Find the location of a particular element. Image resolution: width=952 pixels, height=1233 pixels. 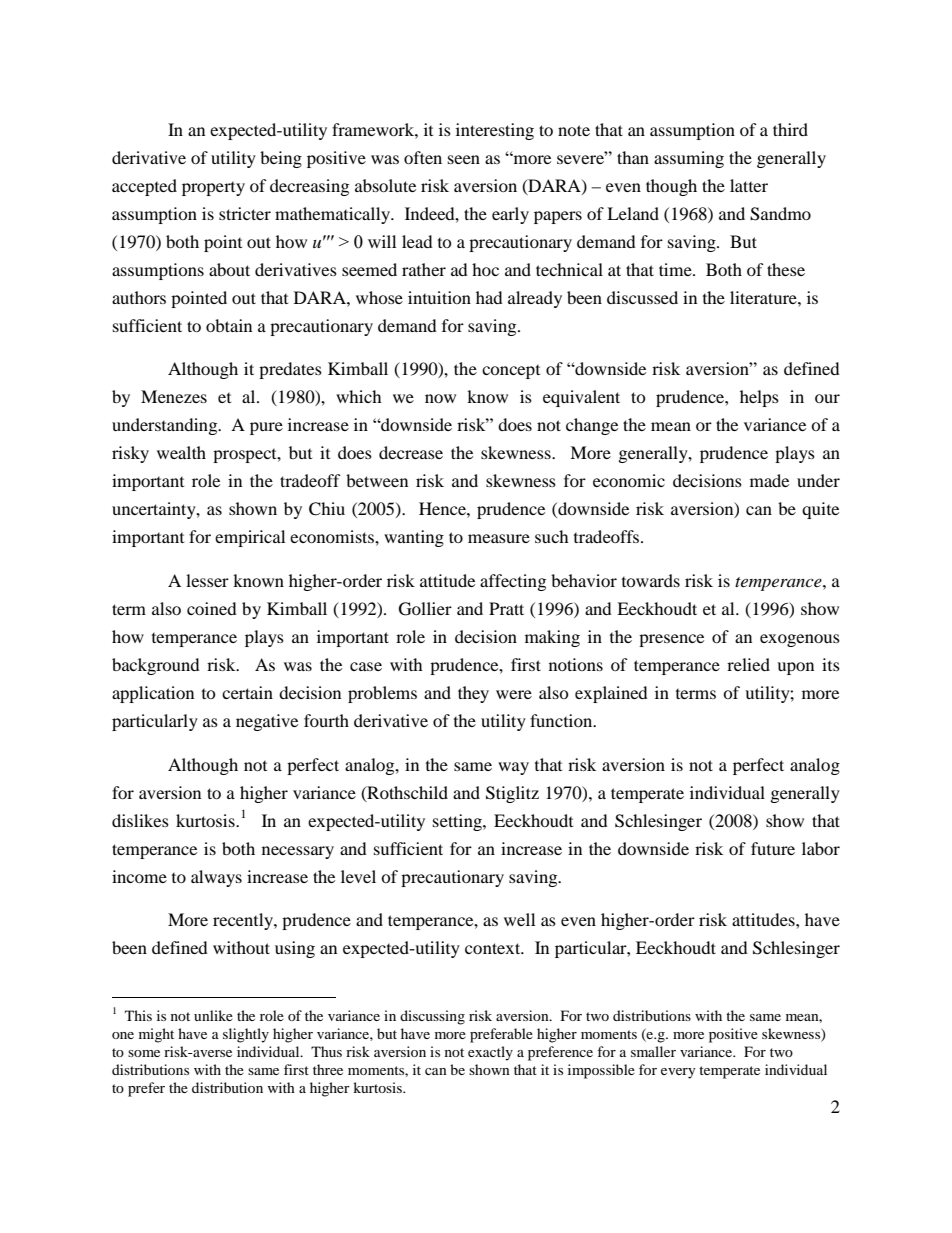

exactly is located at coordinates (490, 1053).
